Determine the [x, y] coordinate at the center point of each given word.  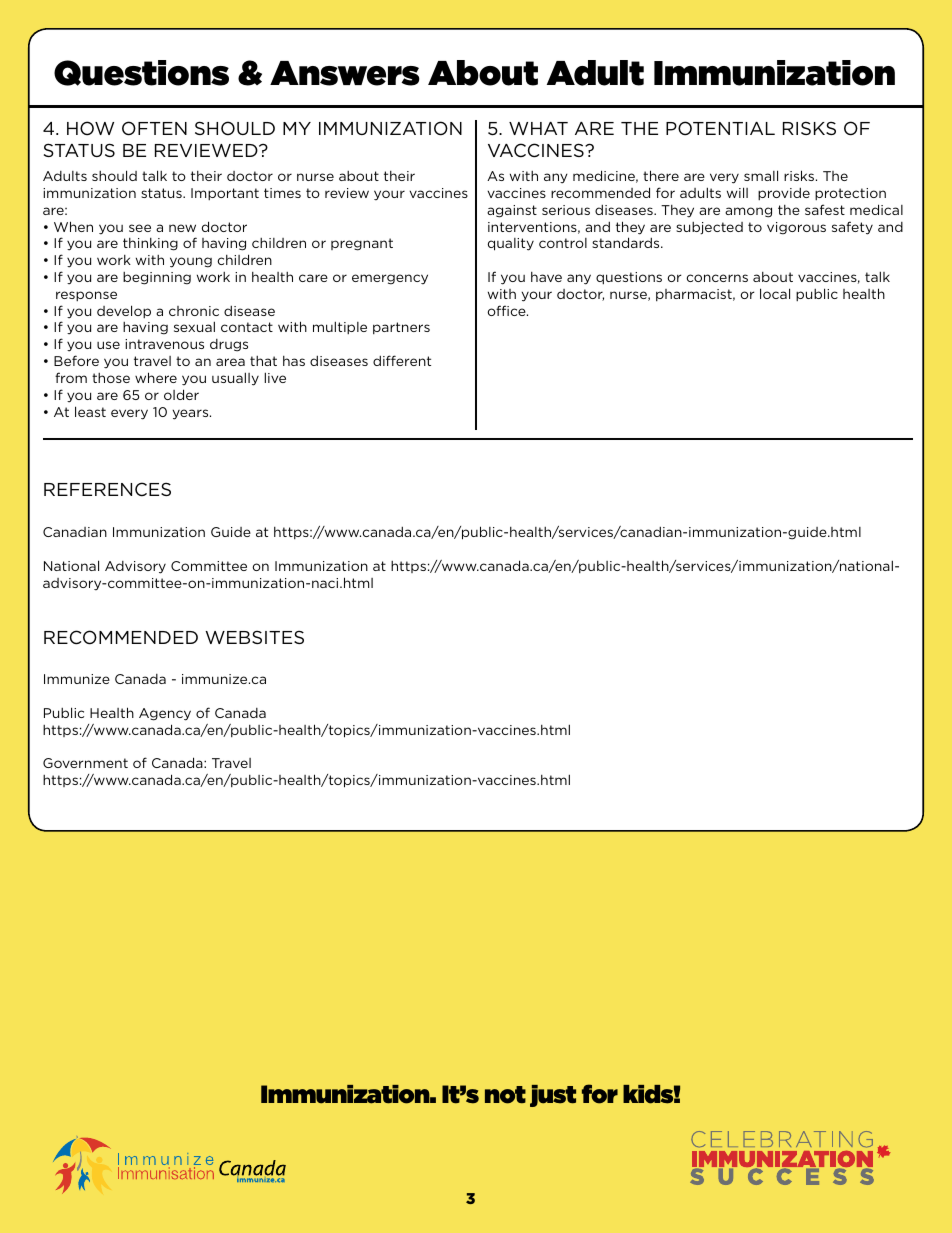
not [505, 1095]
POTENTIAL [720, 128]
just [553, 1096]
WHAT [538, 128]
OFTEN [154, 128]
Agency [165, 714]
